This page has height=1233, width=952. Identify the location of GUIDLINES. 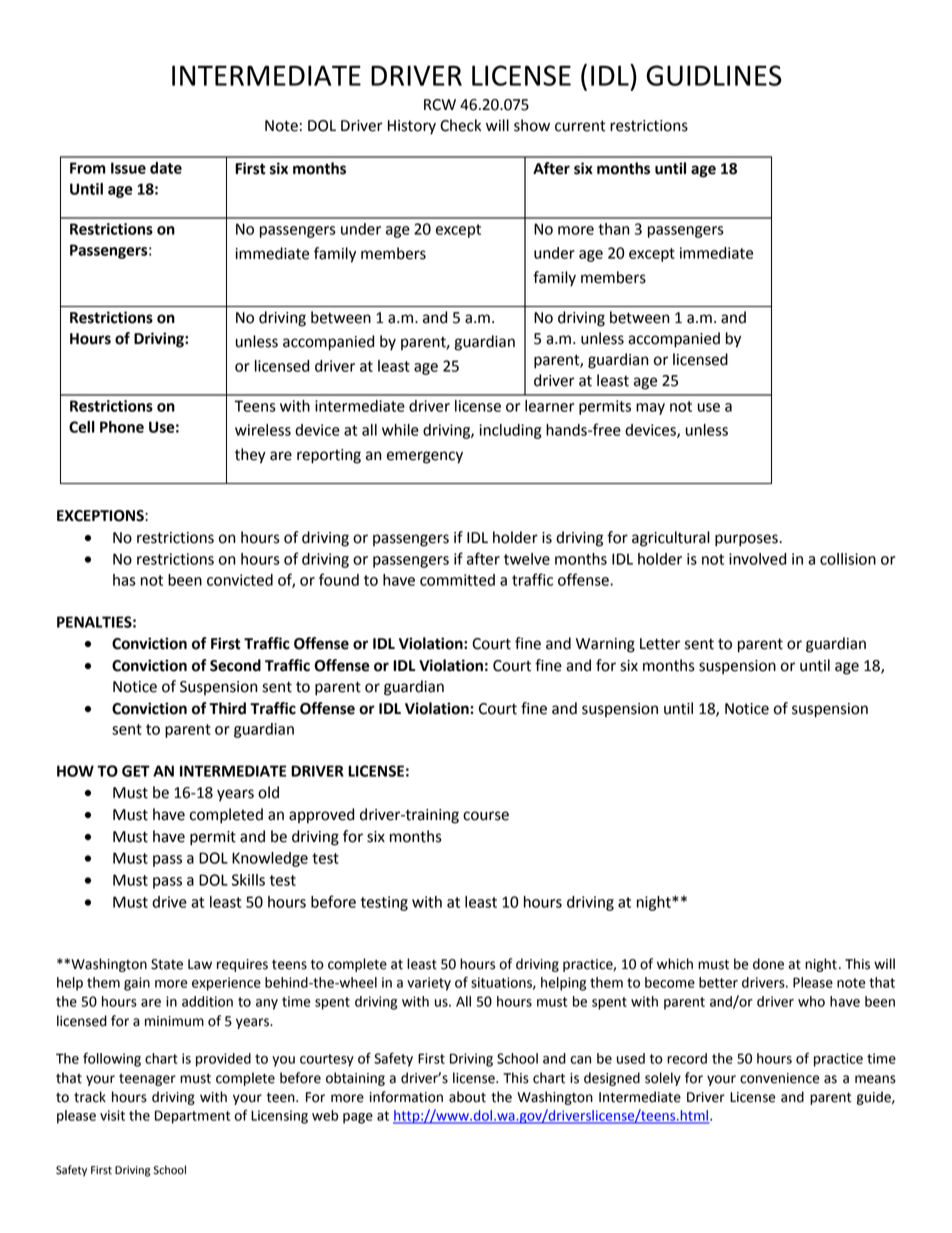
(714, 75).
